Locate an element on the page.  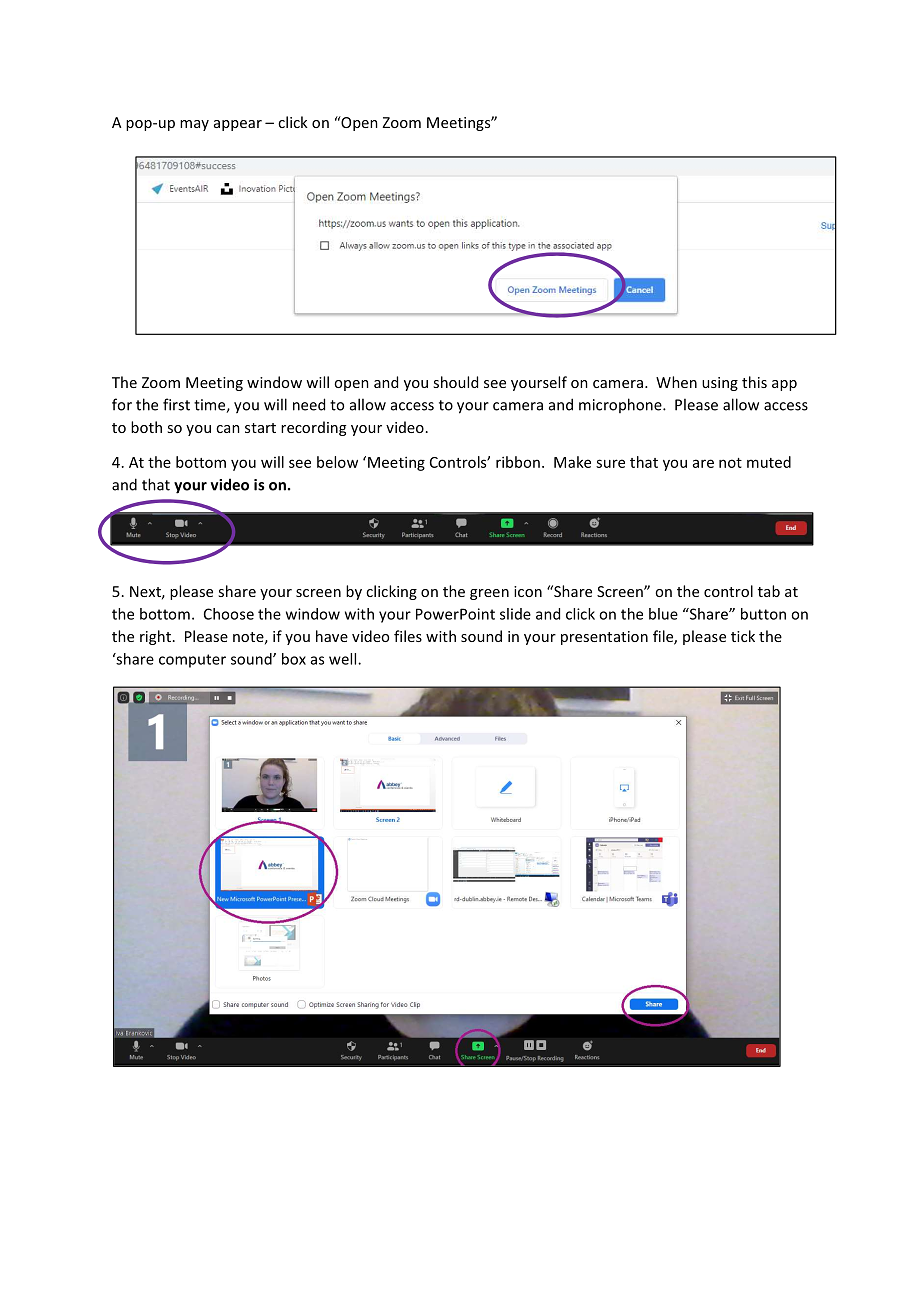
need is located at coordinates (309, 404).
